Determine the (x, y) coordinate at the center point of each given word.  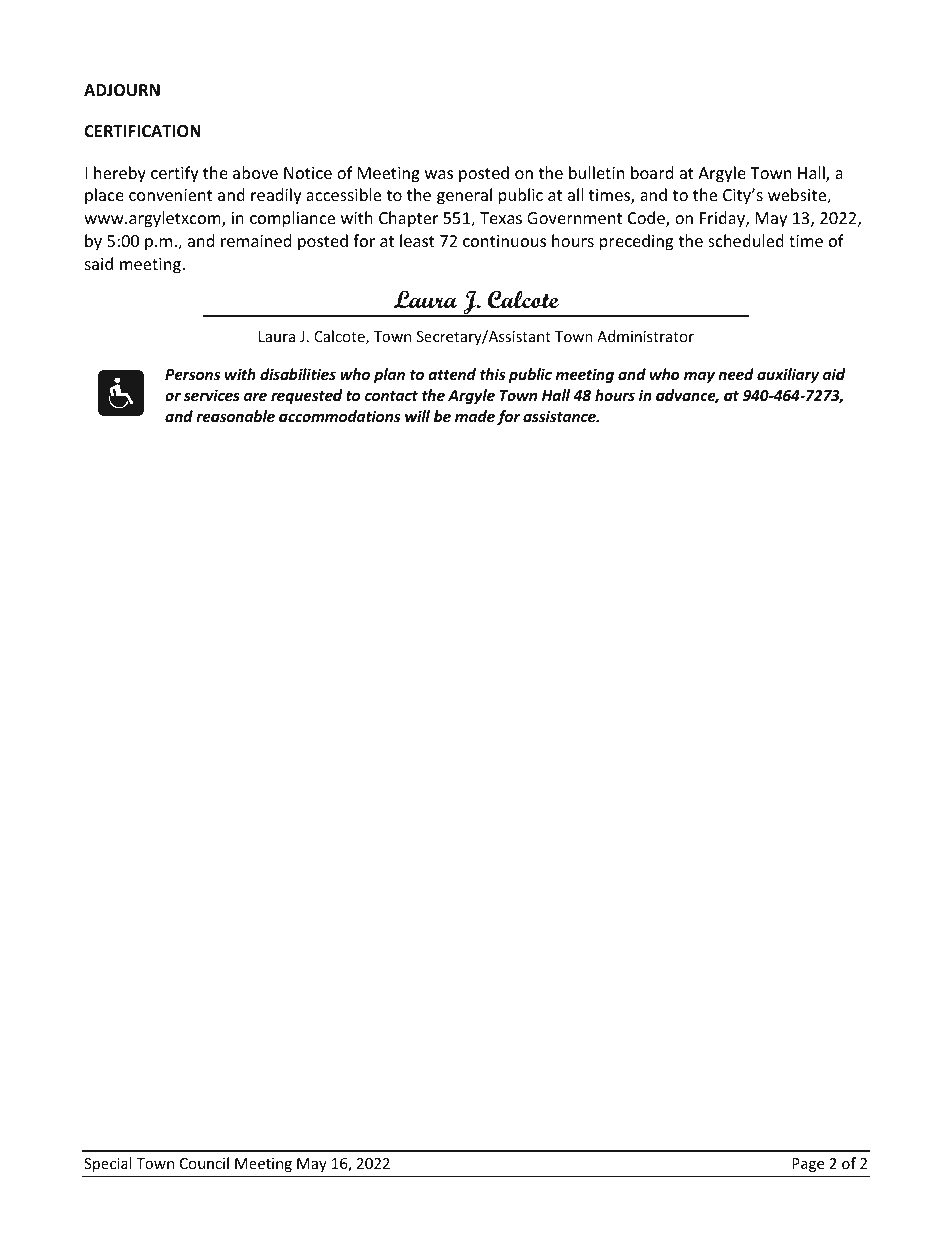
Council (204, 1163)
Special (108, 1164)
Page (808, 1165)
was (439, 174)
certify (175, 174)
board (652, 172)
